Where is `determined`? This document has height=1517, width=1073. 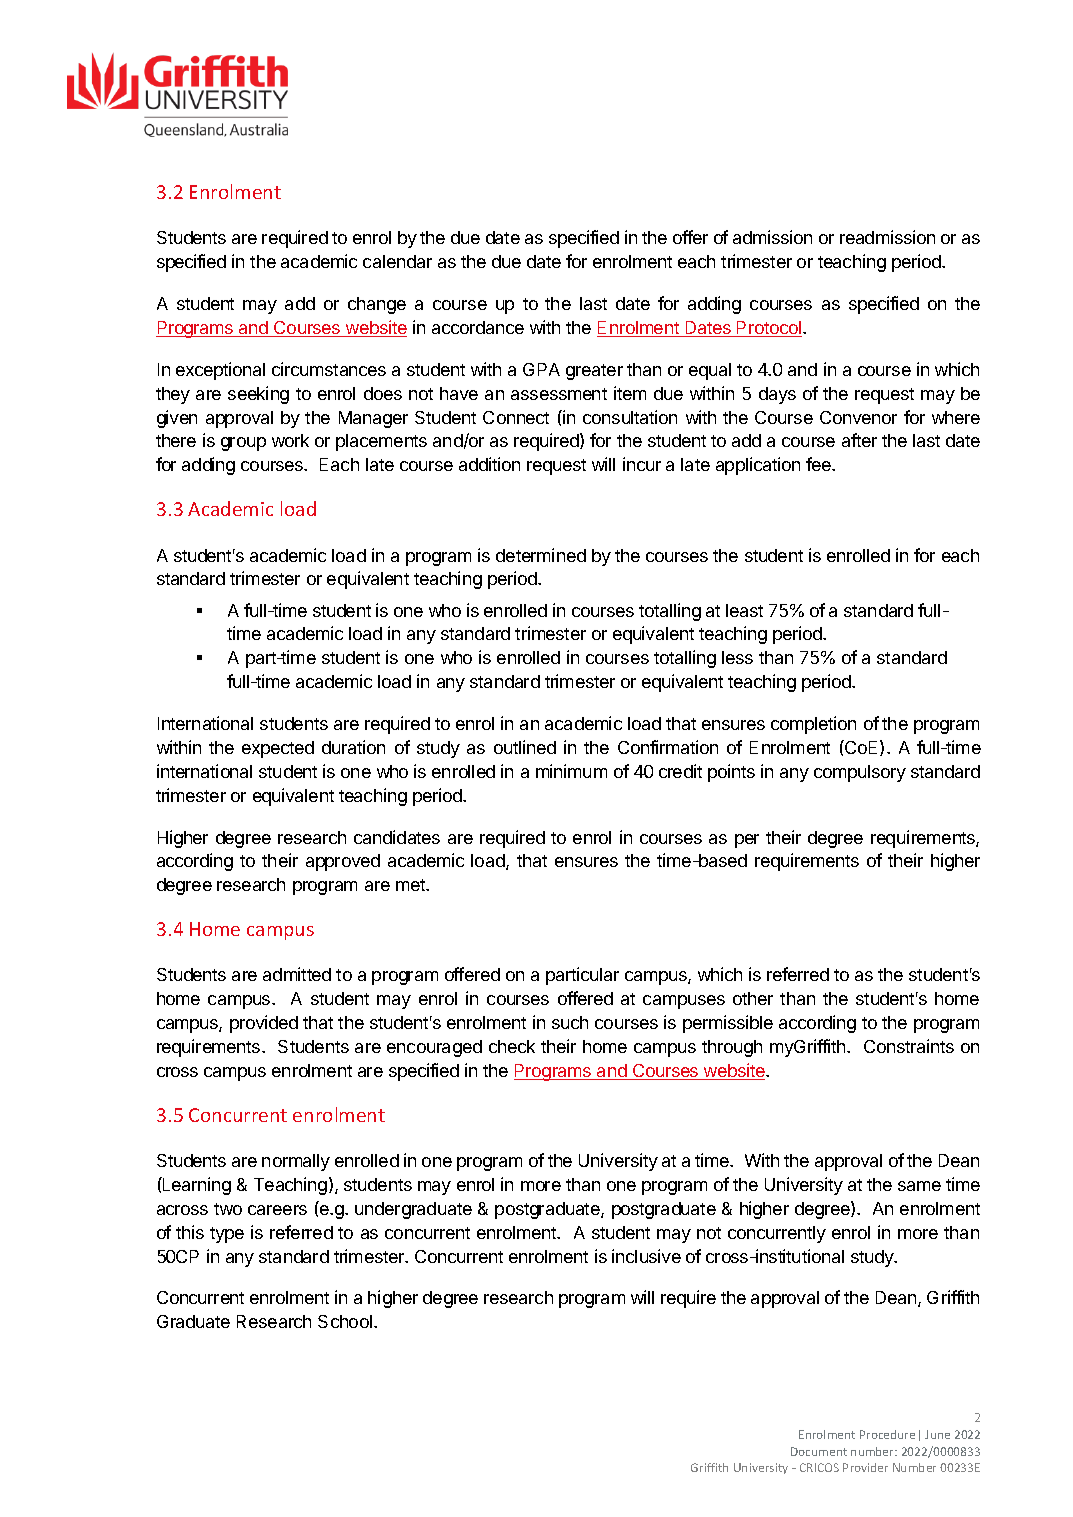
determined is located at coordinates (541, 555).
